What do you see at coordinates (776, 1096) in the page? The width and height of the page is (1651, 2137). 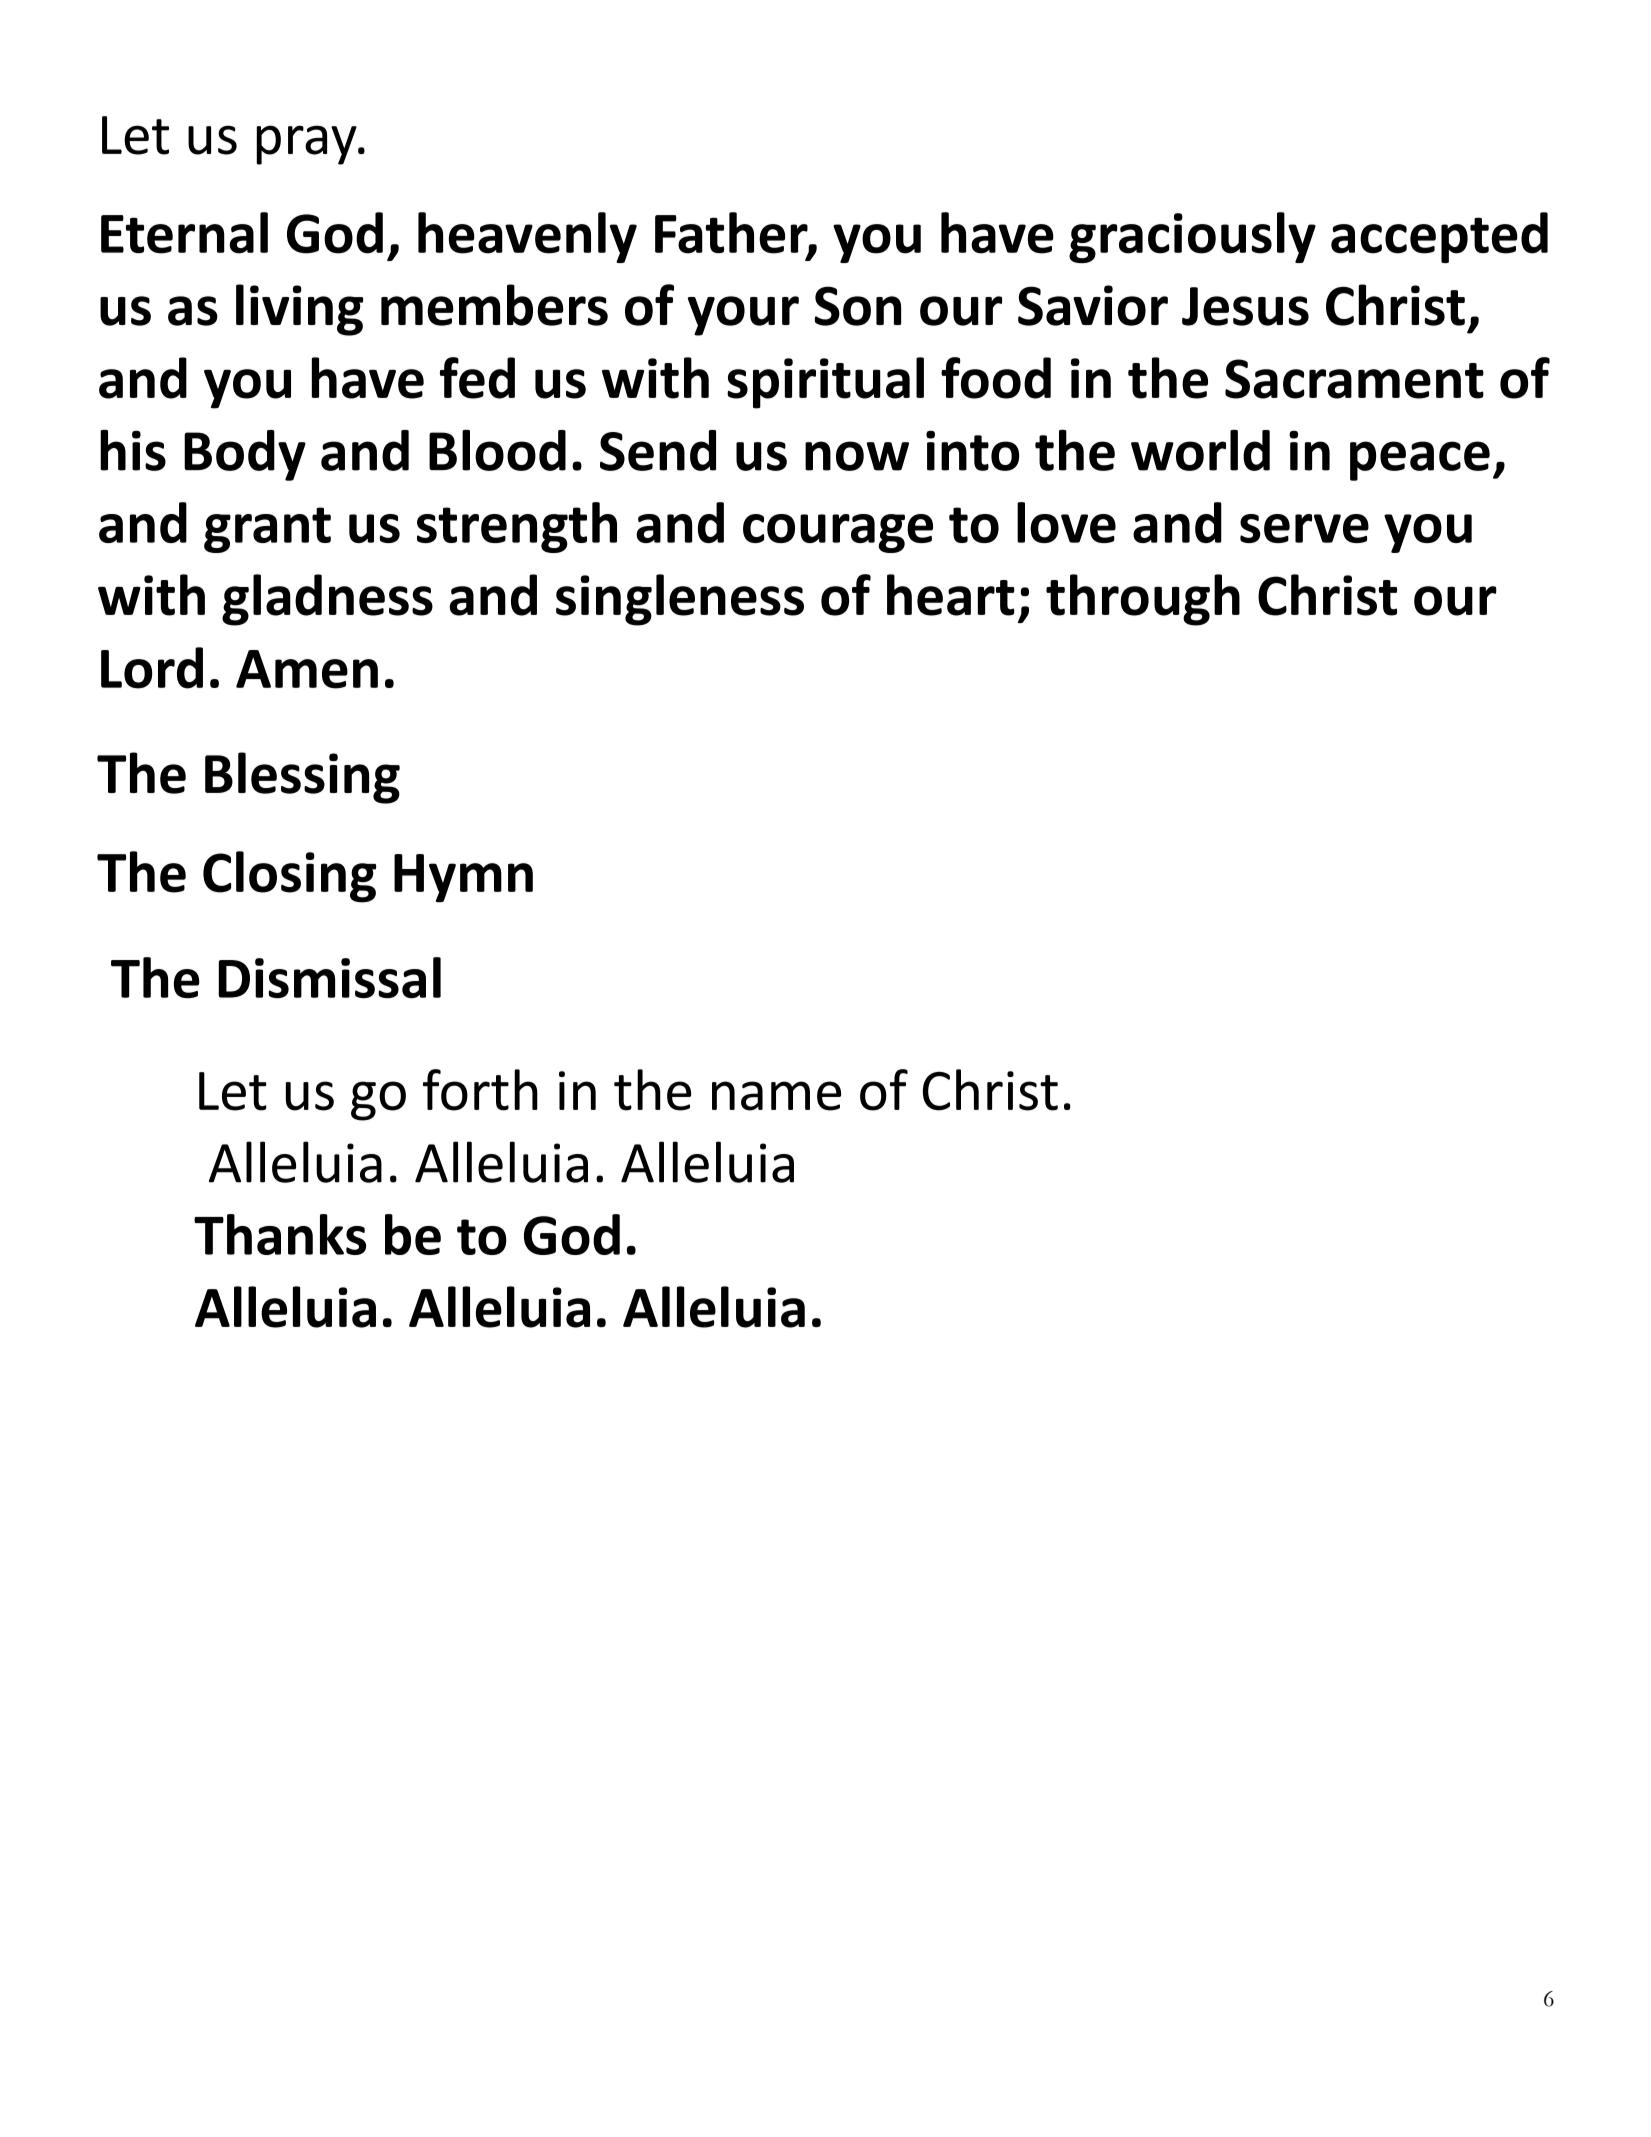 I see `name` at bounding box center [776, 1096].
